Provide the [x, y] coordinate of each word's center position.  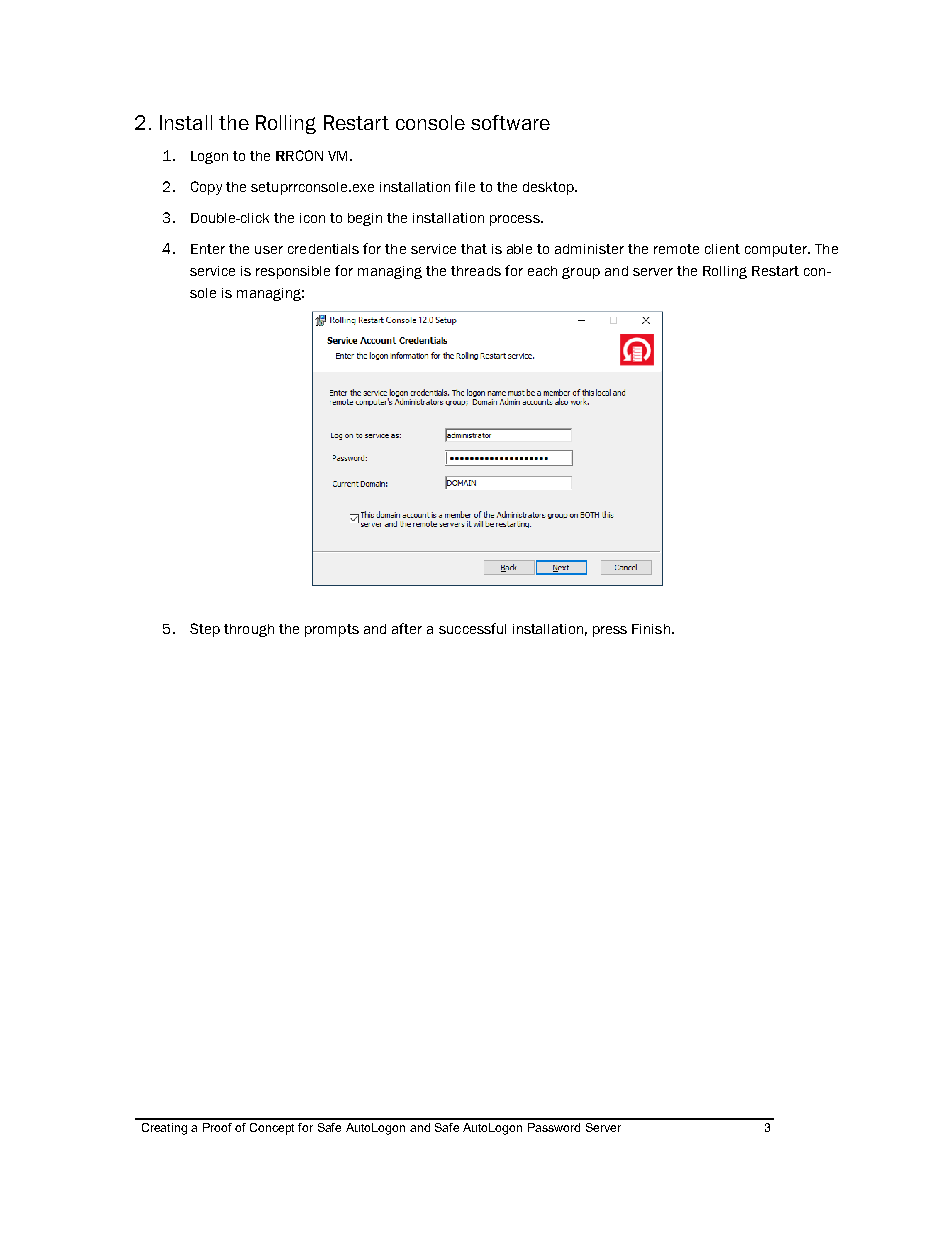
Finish [651, 629]
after [407, 628]
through [249, 630]
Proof [217, 1127]
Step [205, 630]
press [610, 631]
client [722, 249]
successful [472, 628]
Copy [206, 188]
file [465, 186]
